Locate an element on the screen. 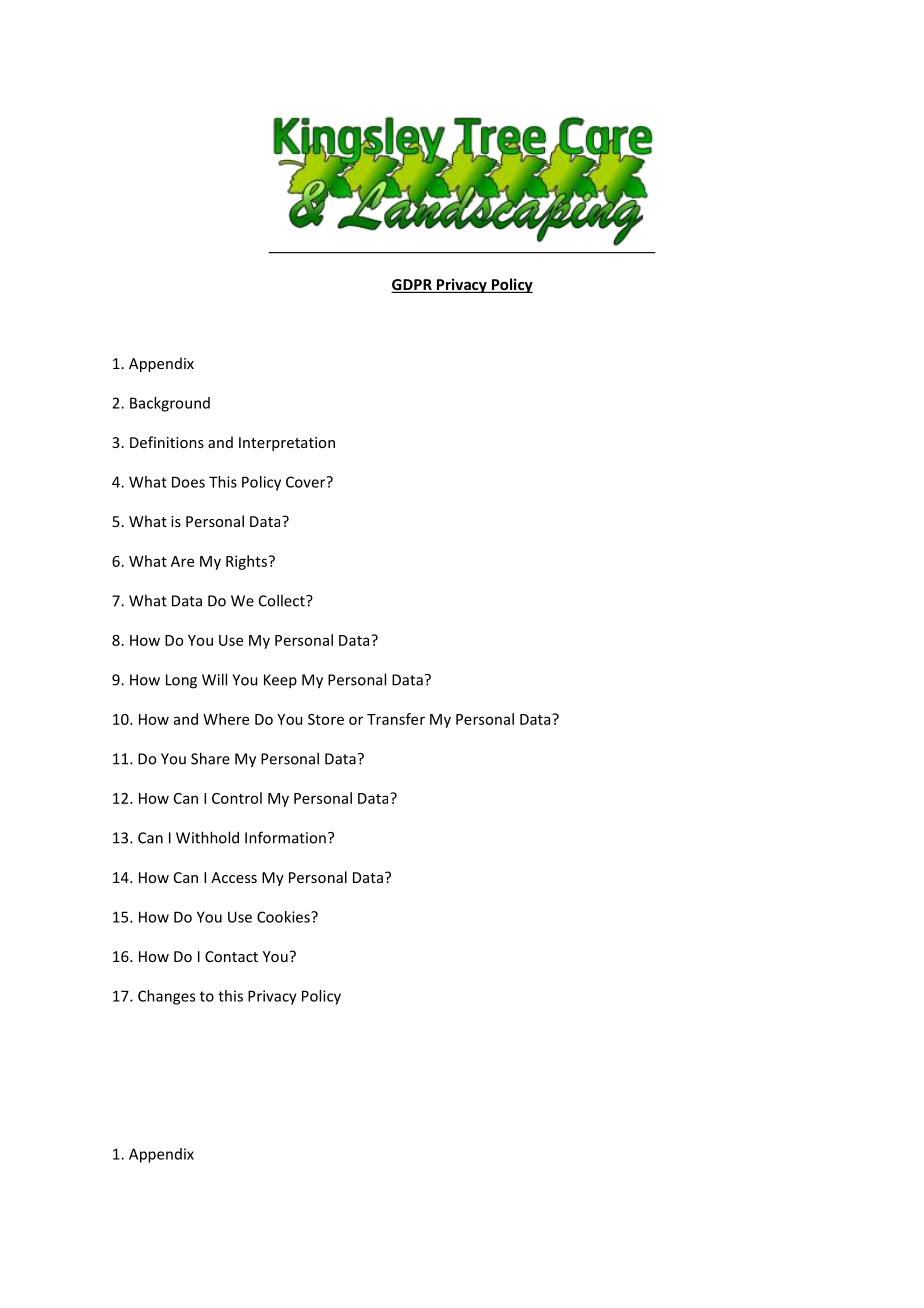 This screenshot has height=1308, width=924. Does is located at coordinates (188, 482).
